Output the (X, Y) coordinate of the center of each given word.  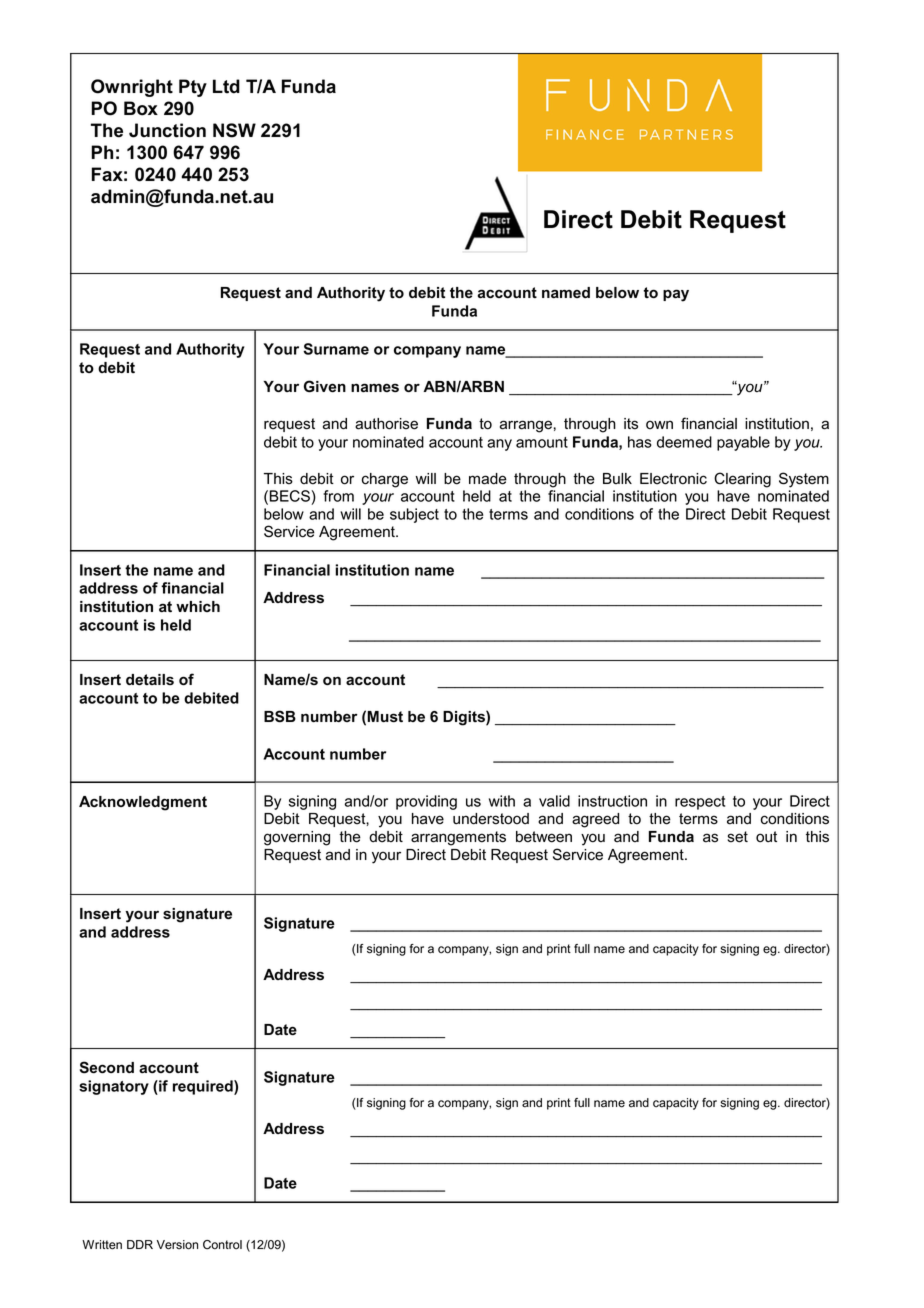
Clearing (742, 480)
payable (743, 443)
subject (414, 515)
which (198, 606)
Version (177, 1245)
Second (107, 1067)
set (738, 837)
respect (700, 803)
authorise (386, 424)
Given (325, 386)
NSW (234, 130)
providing (426, 802)
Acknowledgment (143, 803)
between (544, 837)
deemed (684, 442)
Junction (167, 130)
